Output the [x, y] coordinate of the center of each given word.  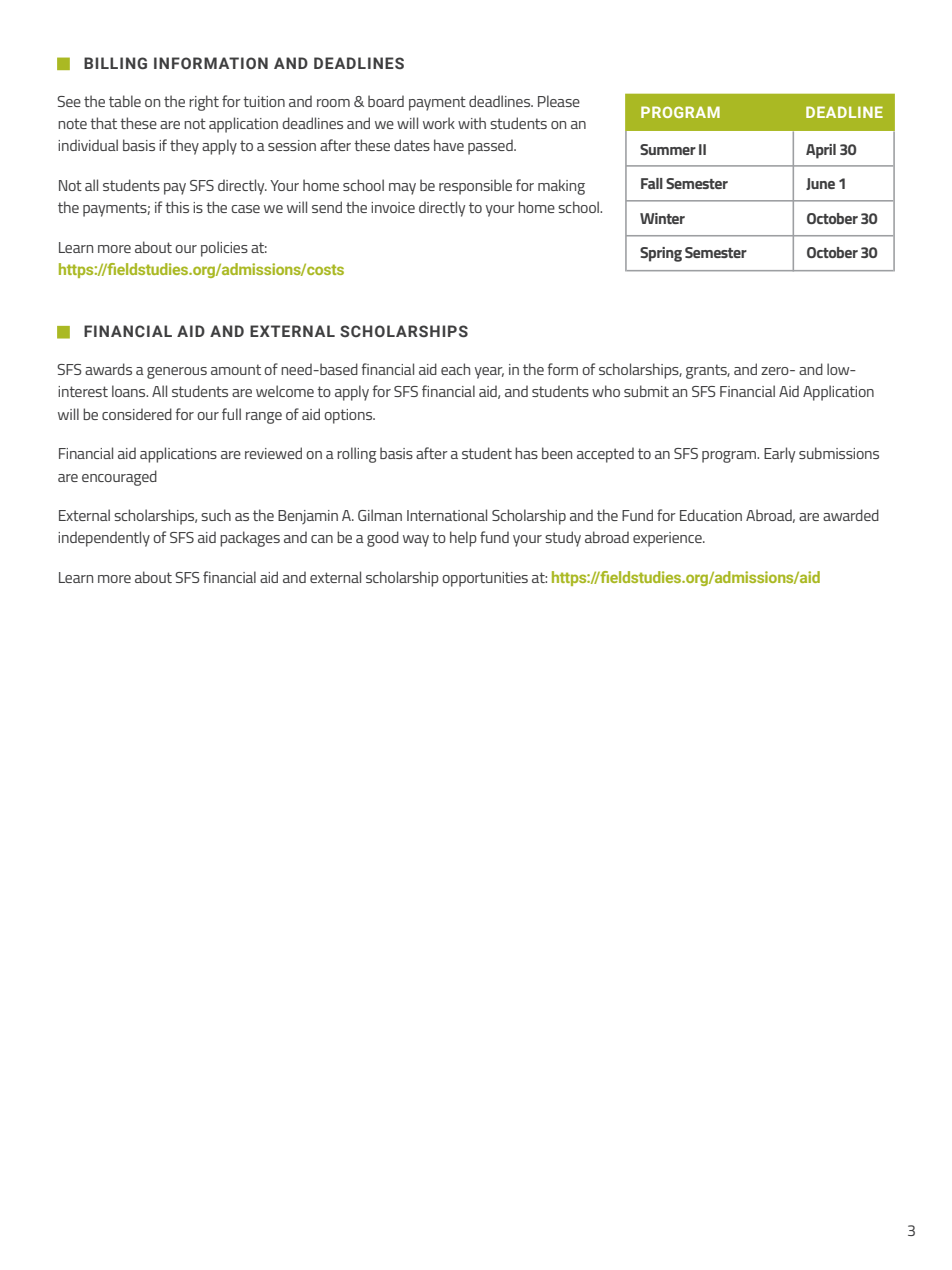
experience [668, 539]
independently [104, 539]
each [455, 369]
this [177, 207]
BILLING [115, 63]
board [386, 101]
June [820, 184]
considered [137, 414]
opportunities [485, 579]
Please [559, 101]
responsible [475, 187]
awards [108, 369]
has [526, 453]
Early [779, 455]
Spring [661, 254]
